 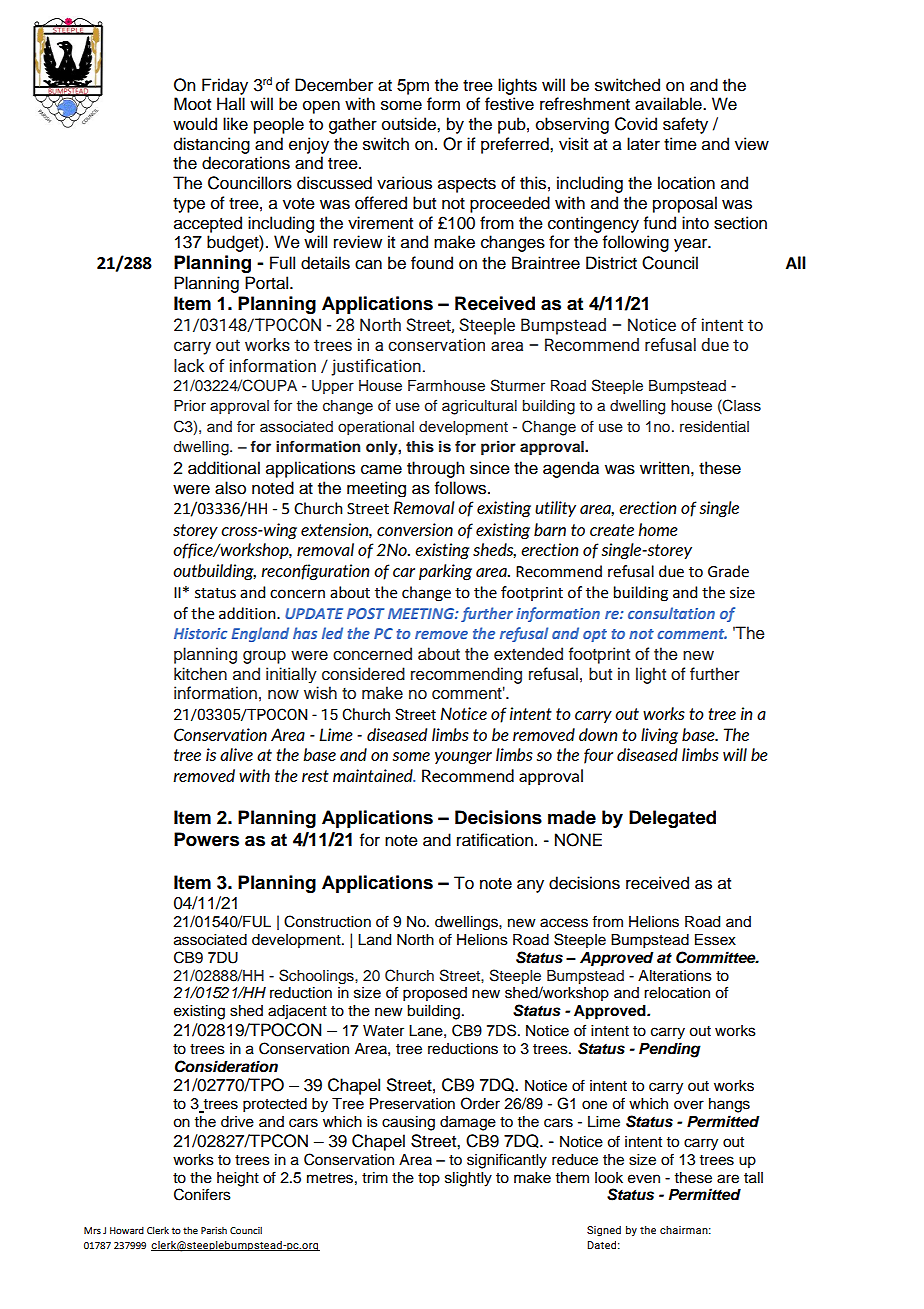 What do you see at coordinates (410, 124) in the screenshot?
I see `outside` at bounding box center [410, 124].
